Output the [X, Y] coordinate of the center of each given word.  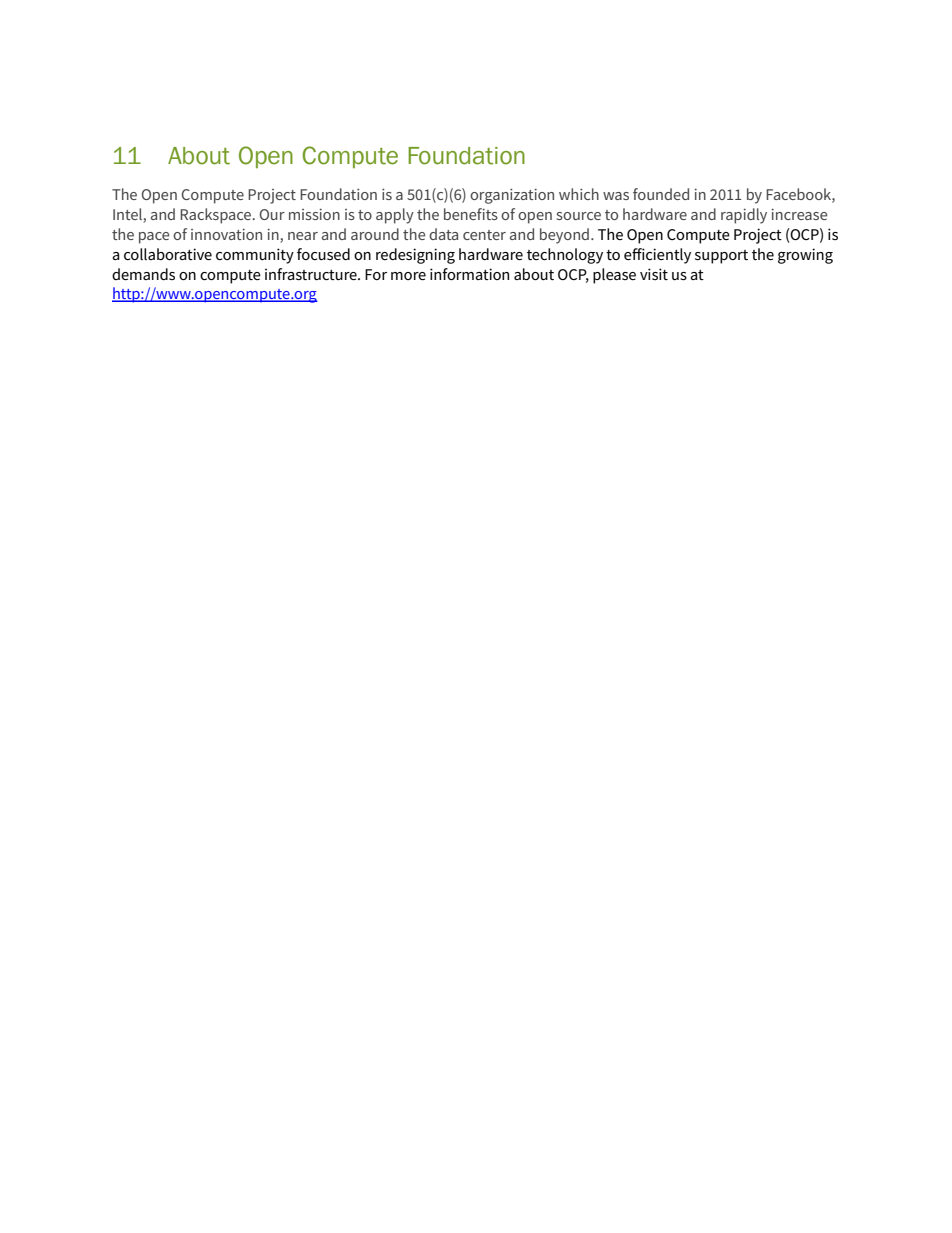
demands [143, 274]
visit [654, 274]
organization [512, 196]
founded [661, 194]
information [469, 274]
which [579, 194]
